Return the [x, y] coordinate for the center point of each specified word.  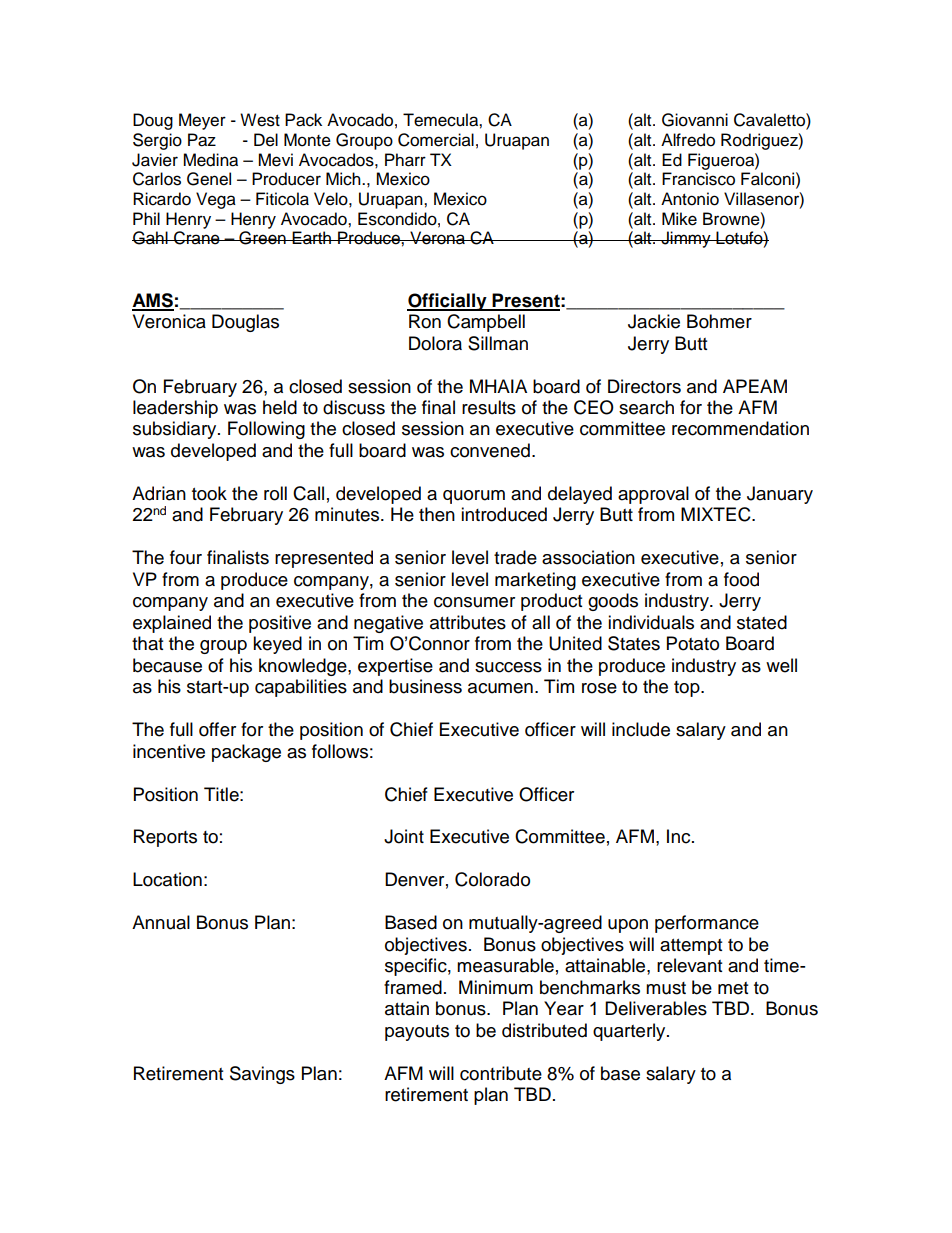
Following [266, 430]
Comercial [436, 140]
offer [217, 729]
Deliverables [656, 1008]
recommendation [740, 428]
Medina [210, 160]
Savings [262, 1075]
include [641, 729]
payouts [417, 1033]
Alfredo [688, 140]
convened [490, 450]
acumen [500, 688]
